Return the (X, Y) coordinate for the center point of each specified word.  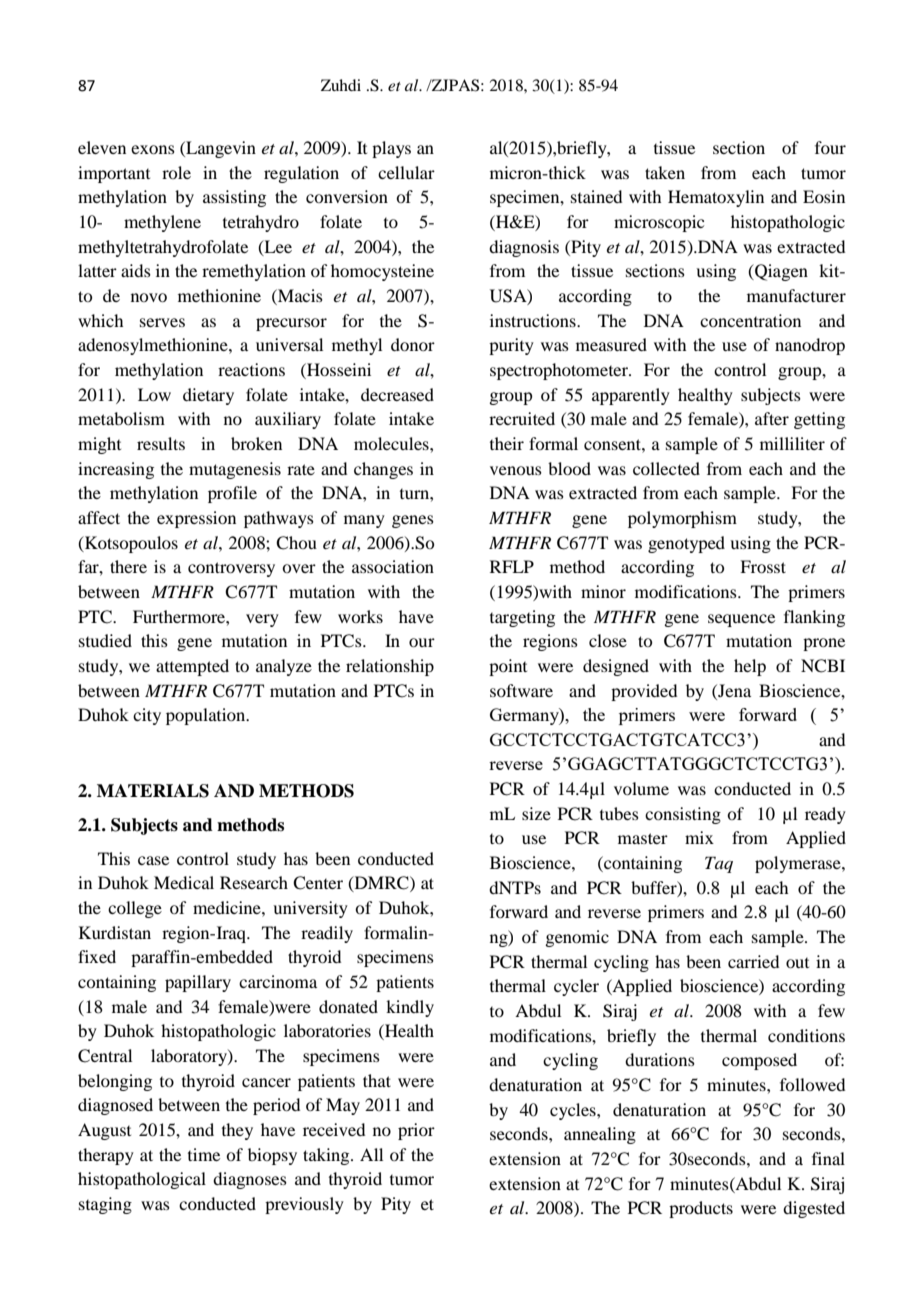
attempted (192, 667)
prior (416, 1131)
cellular (406, 172)
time (204, 1154)
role (176, 172)
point (508, 667)
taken (665, 172)
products (701, 1209)
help (750, 667)
